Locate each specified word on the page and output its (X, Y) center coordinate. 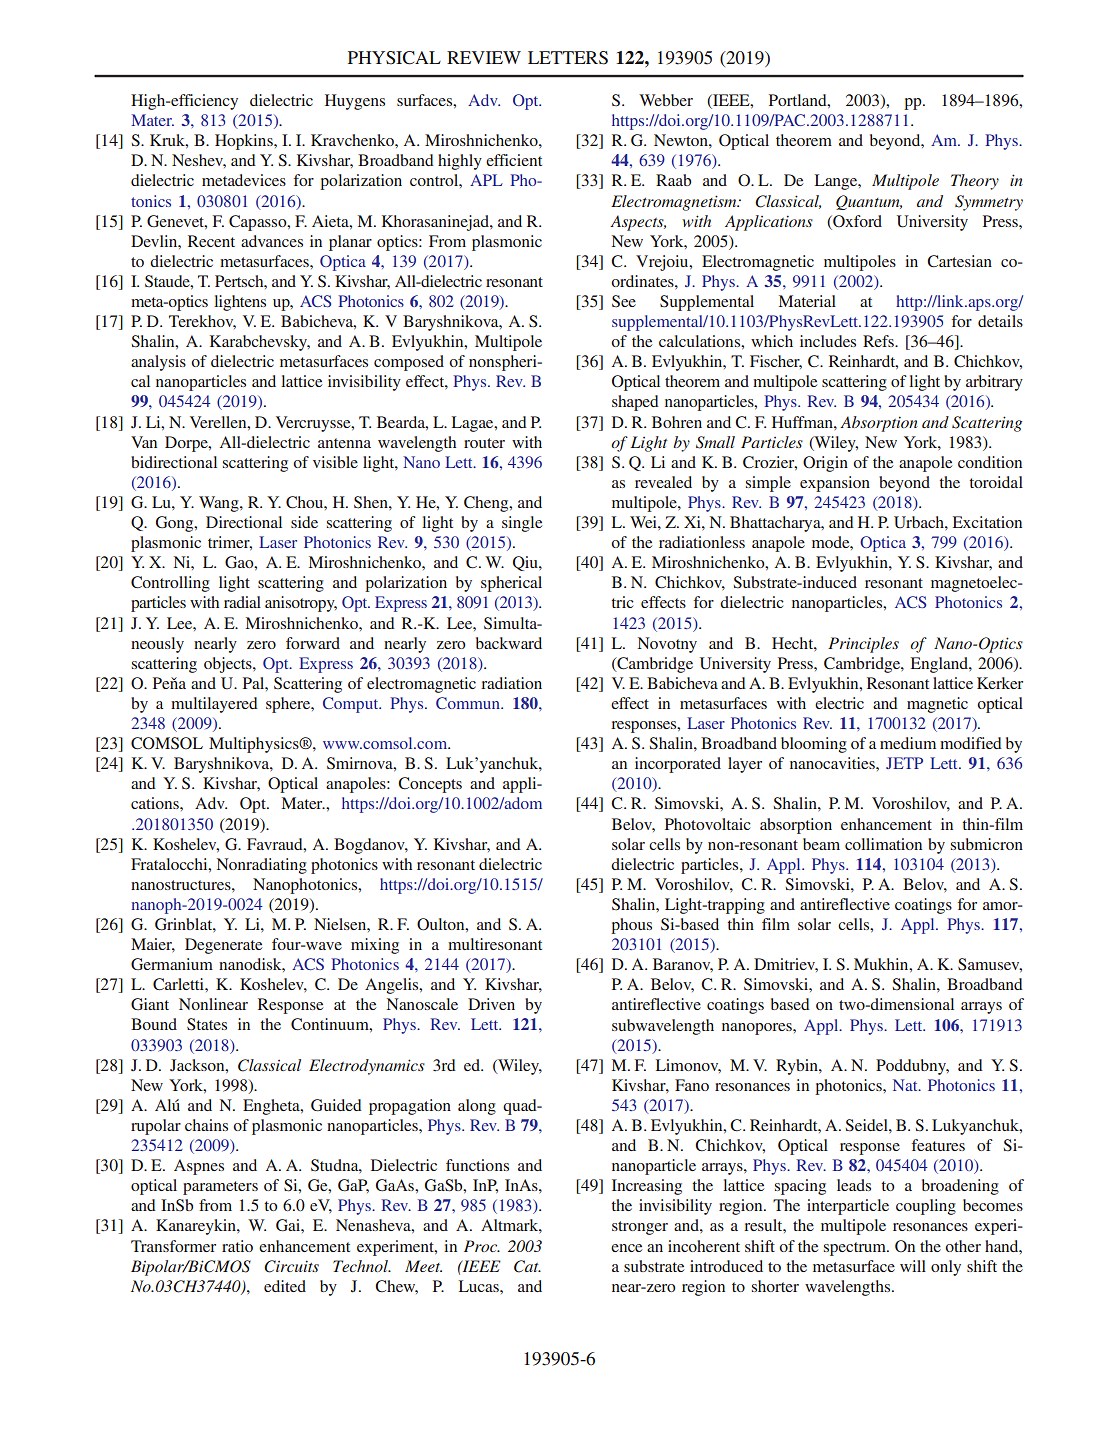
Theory (975, 182)
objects (229, 665)
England (940, 665)
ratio (237, 1246)
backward (509, 643)
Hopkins (245, 142)
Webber (666, 100)
